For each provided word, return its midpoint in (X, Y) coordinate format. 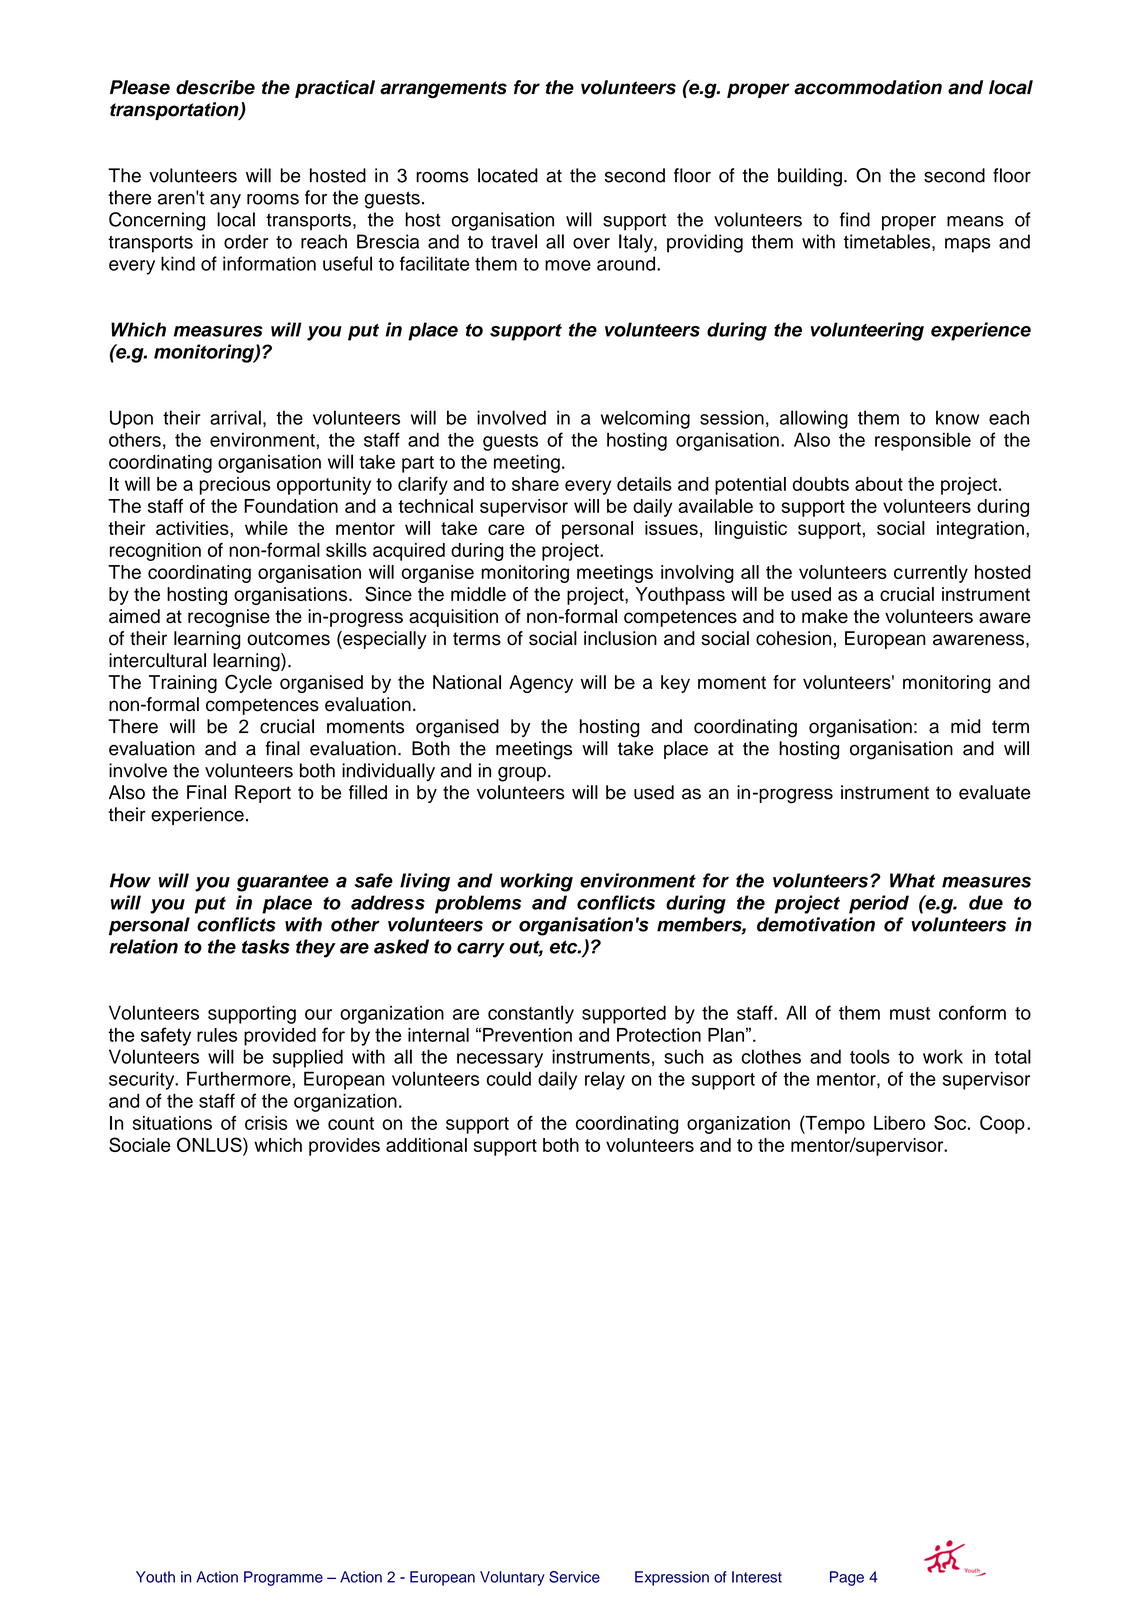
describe (215, 87)
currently (931, 574)
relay (605, 1080)
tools (870, 1056)
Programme (283, 1578)
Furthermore (239, 1078)
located (508, 175)
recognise (229, 618)
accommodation (868, 87)
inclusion (620, 638)
